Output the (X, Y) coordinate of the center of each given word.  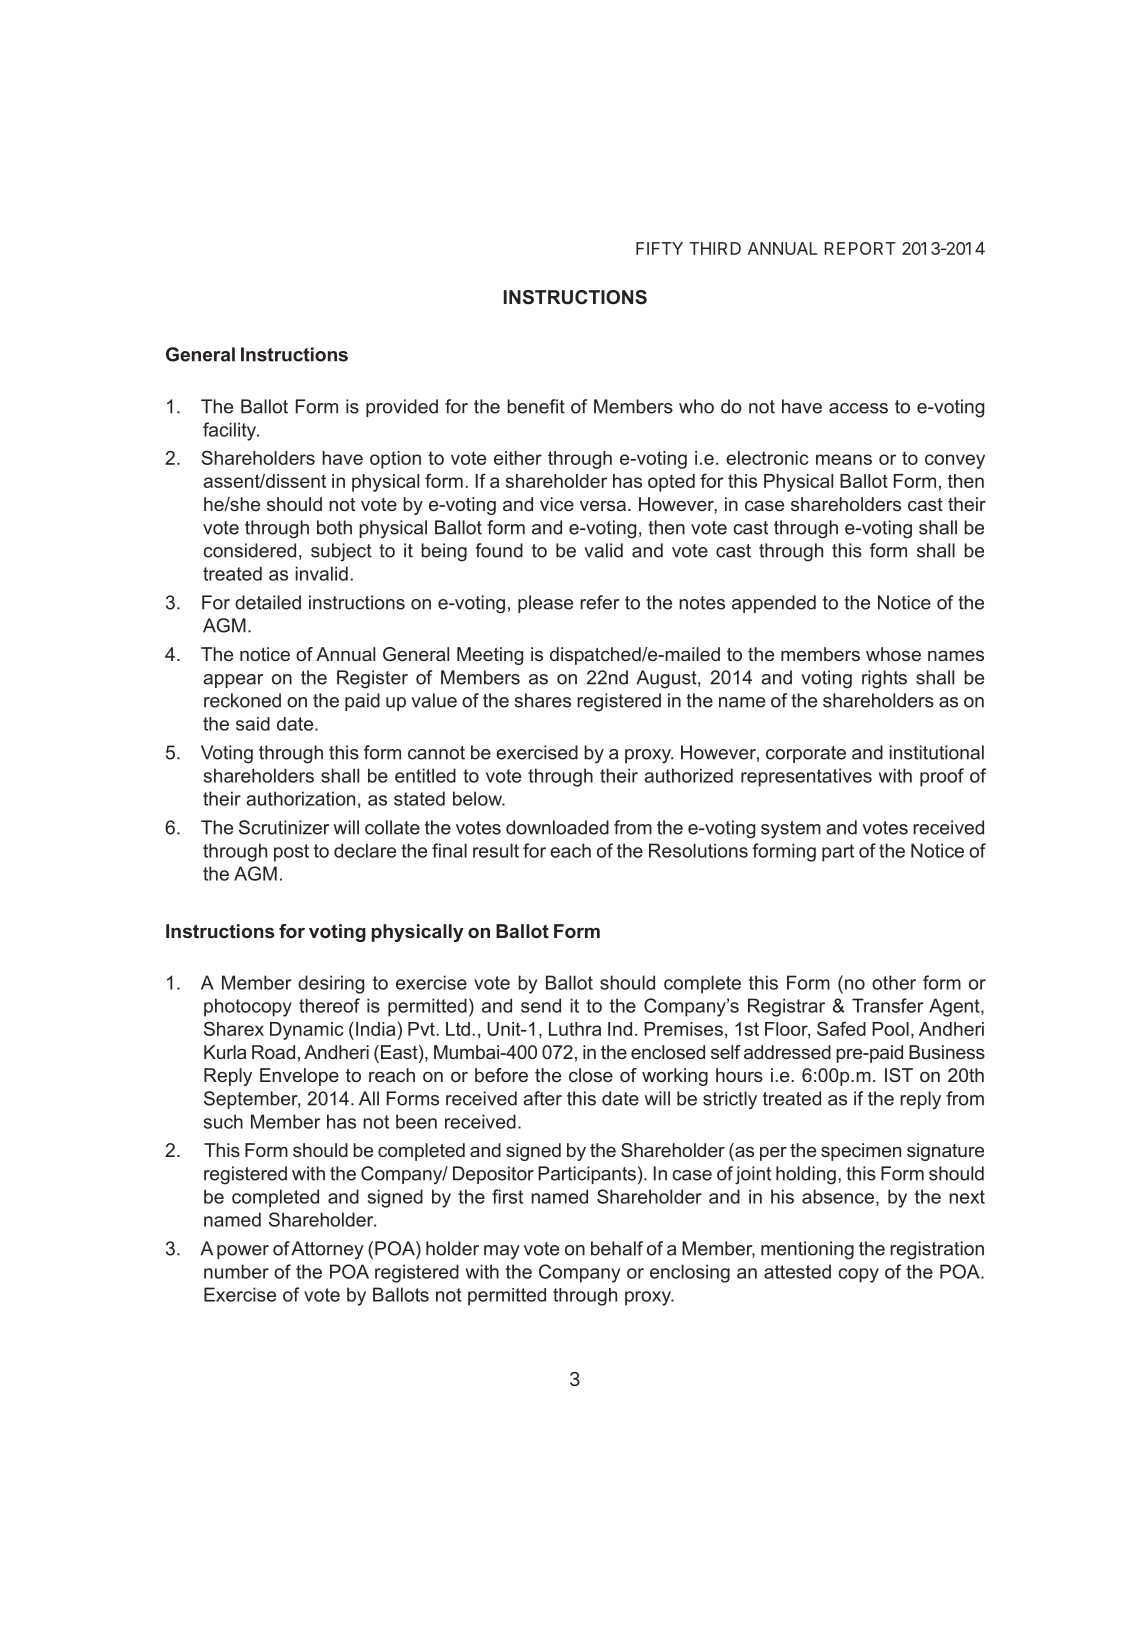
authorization (300, 798)
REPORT (860, 248)
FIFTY (659, 248)
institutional (936, 752)
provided (402, 408)
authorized (688, 775)
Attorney (327, 1250)
